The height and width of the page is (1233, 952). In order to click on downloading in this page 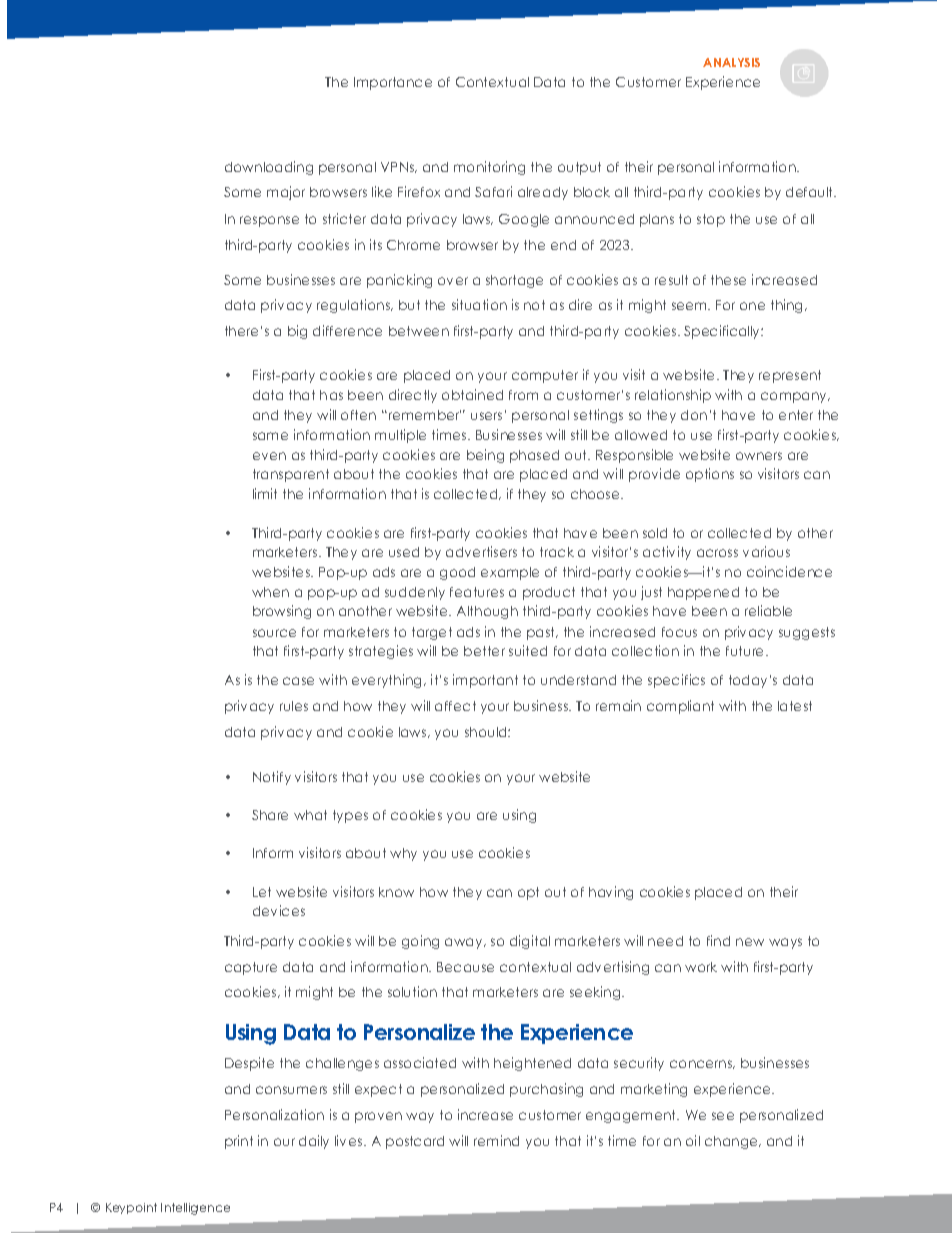, I will do `click(269, 168)`.
